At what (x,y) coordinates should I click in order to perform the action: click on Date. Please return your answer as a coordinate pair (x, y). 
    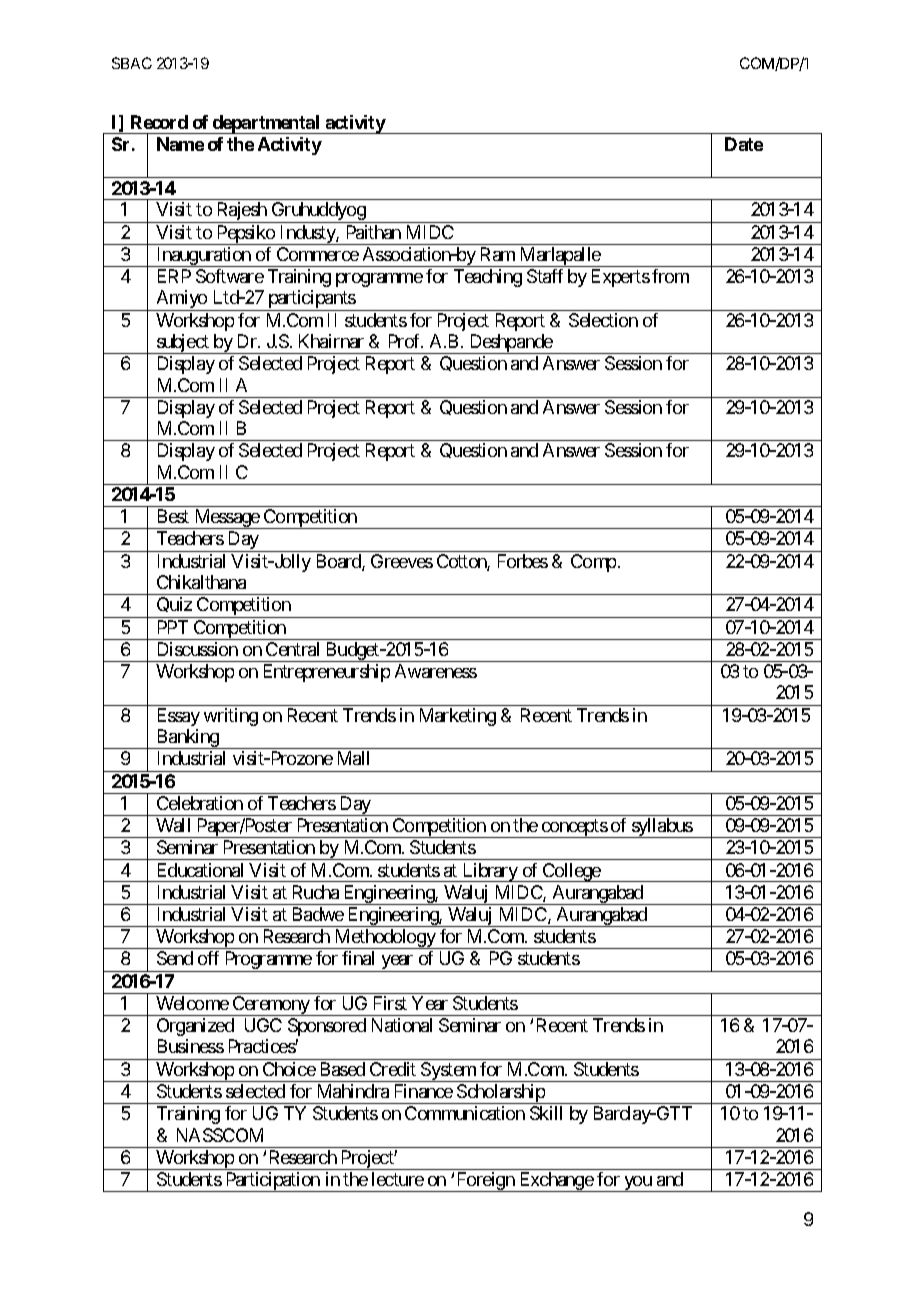
    Looking at the image, I should click on (744, 144).
